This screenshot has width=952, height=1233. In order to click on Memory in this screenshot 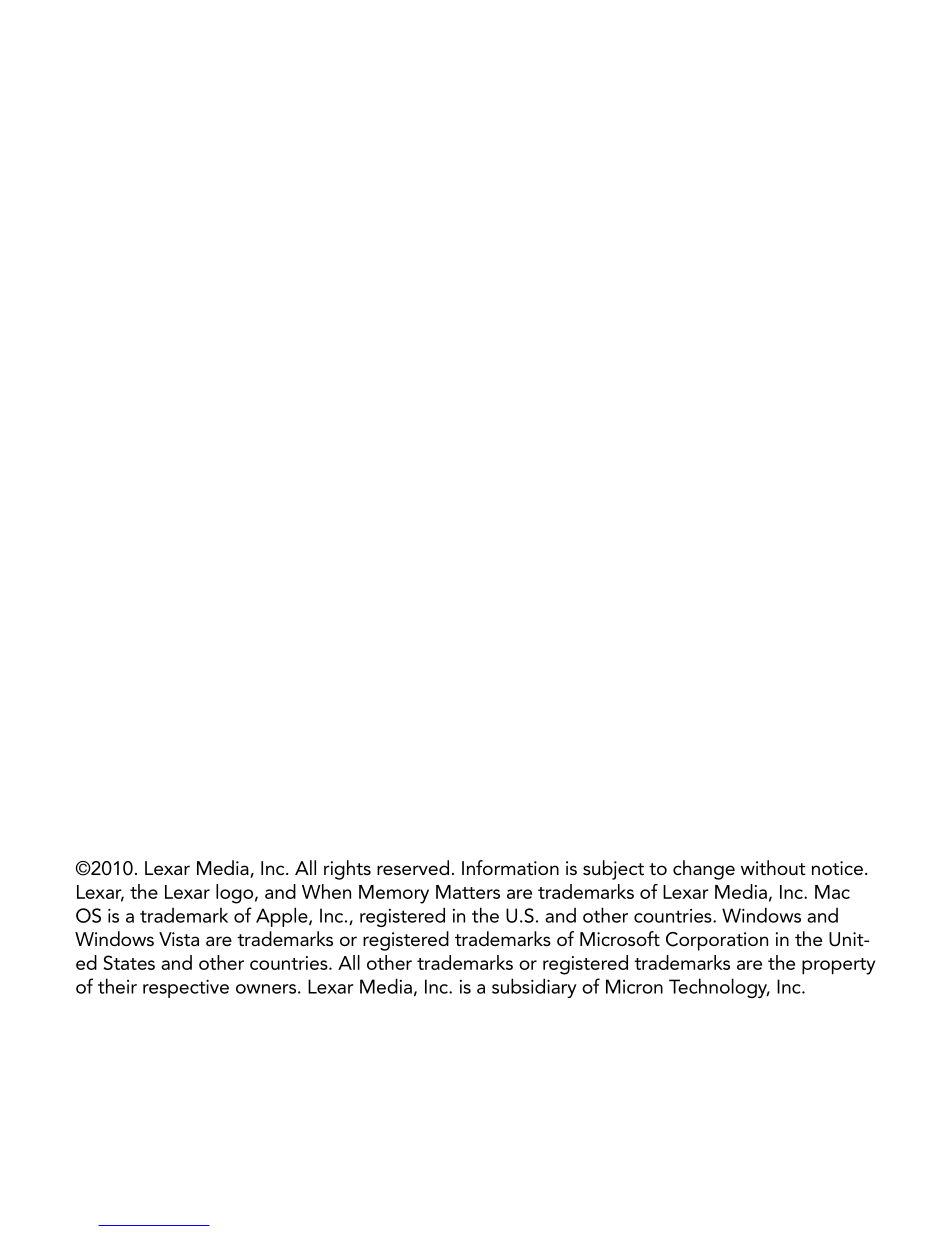, I will do `click(394, 894)`.
